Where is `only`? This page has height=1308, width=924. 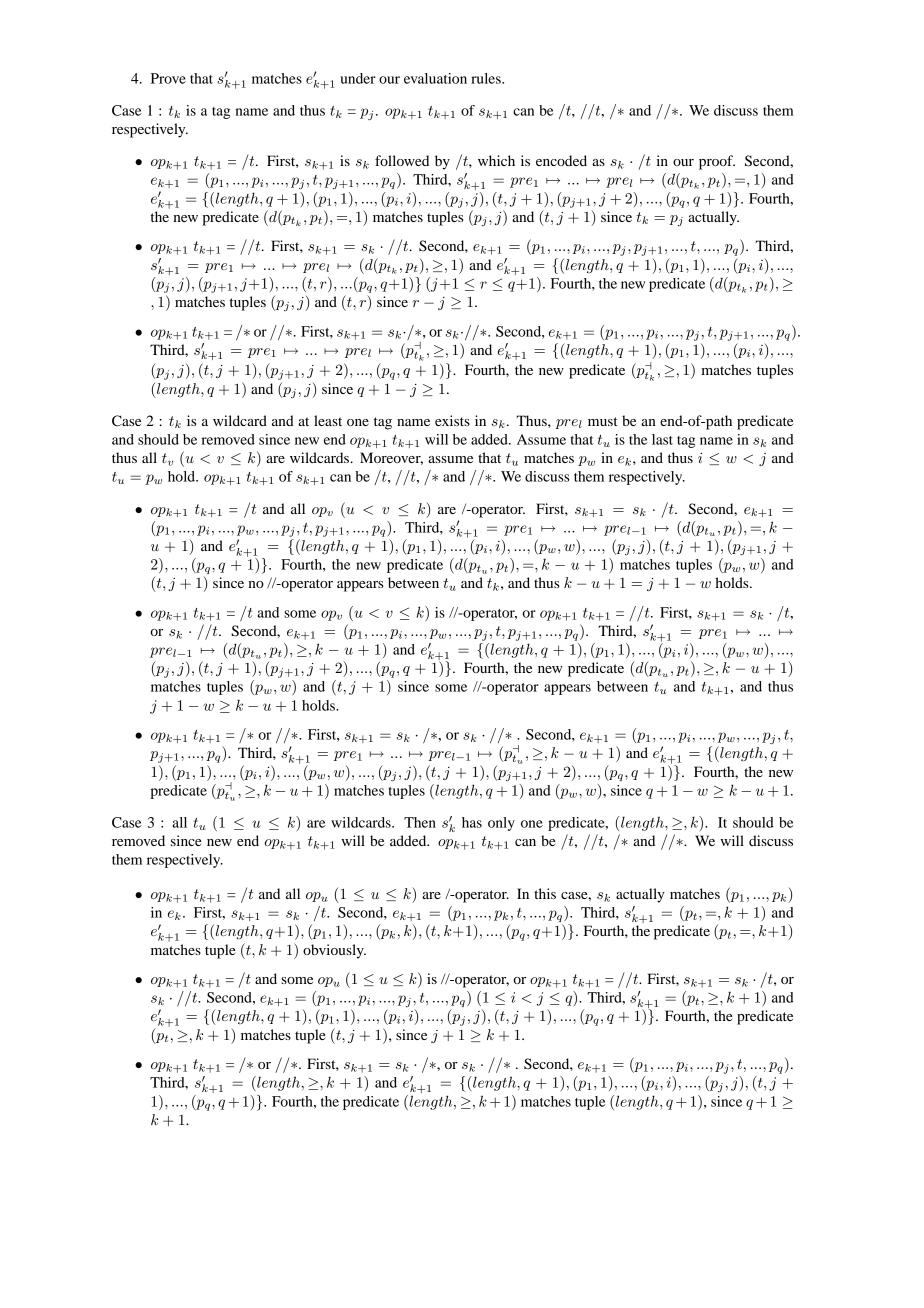 only is located at coordinates (501, 824).
